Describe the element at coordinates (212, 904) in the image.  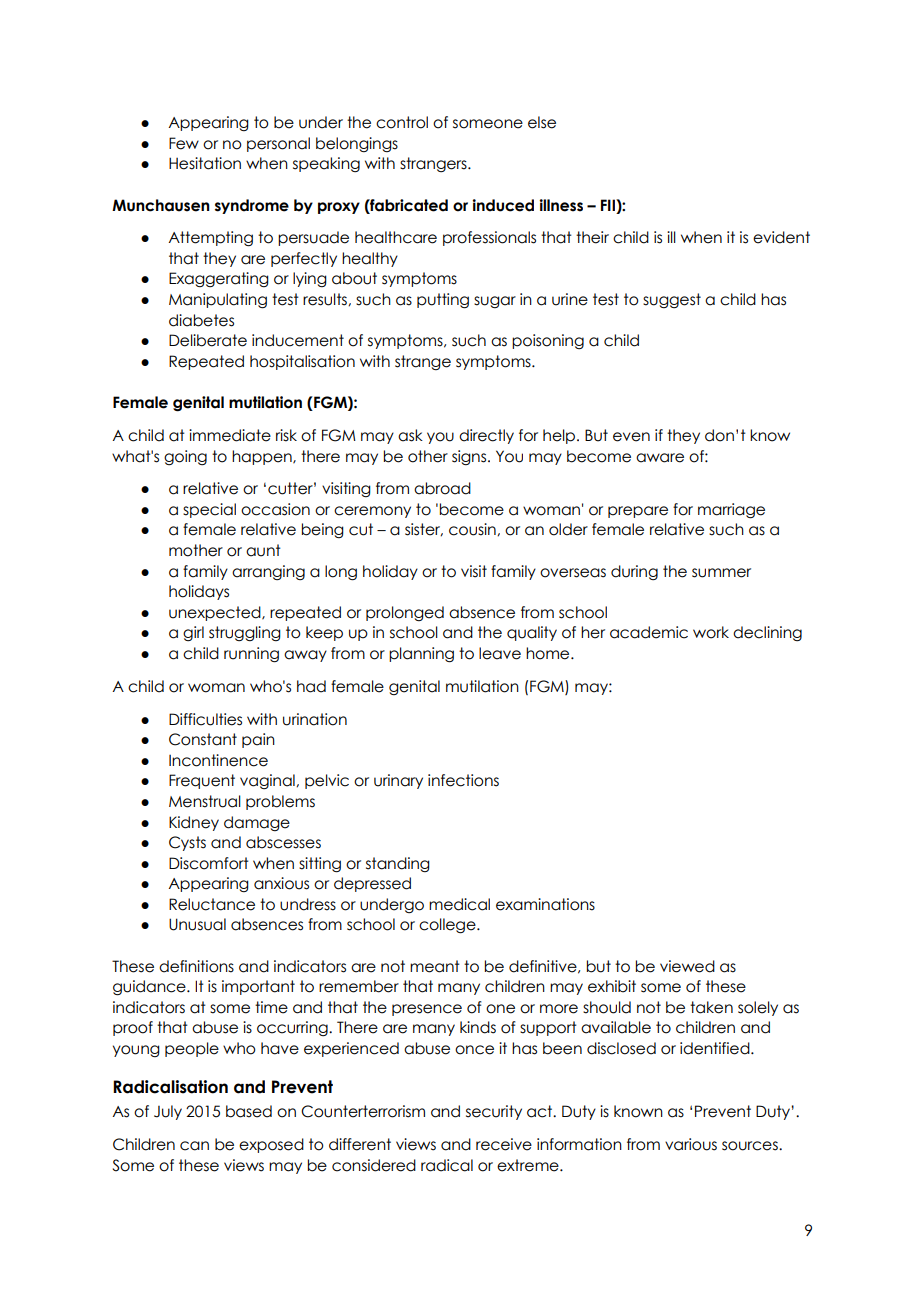
I see `Reluctance` at that location.
